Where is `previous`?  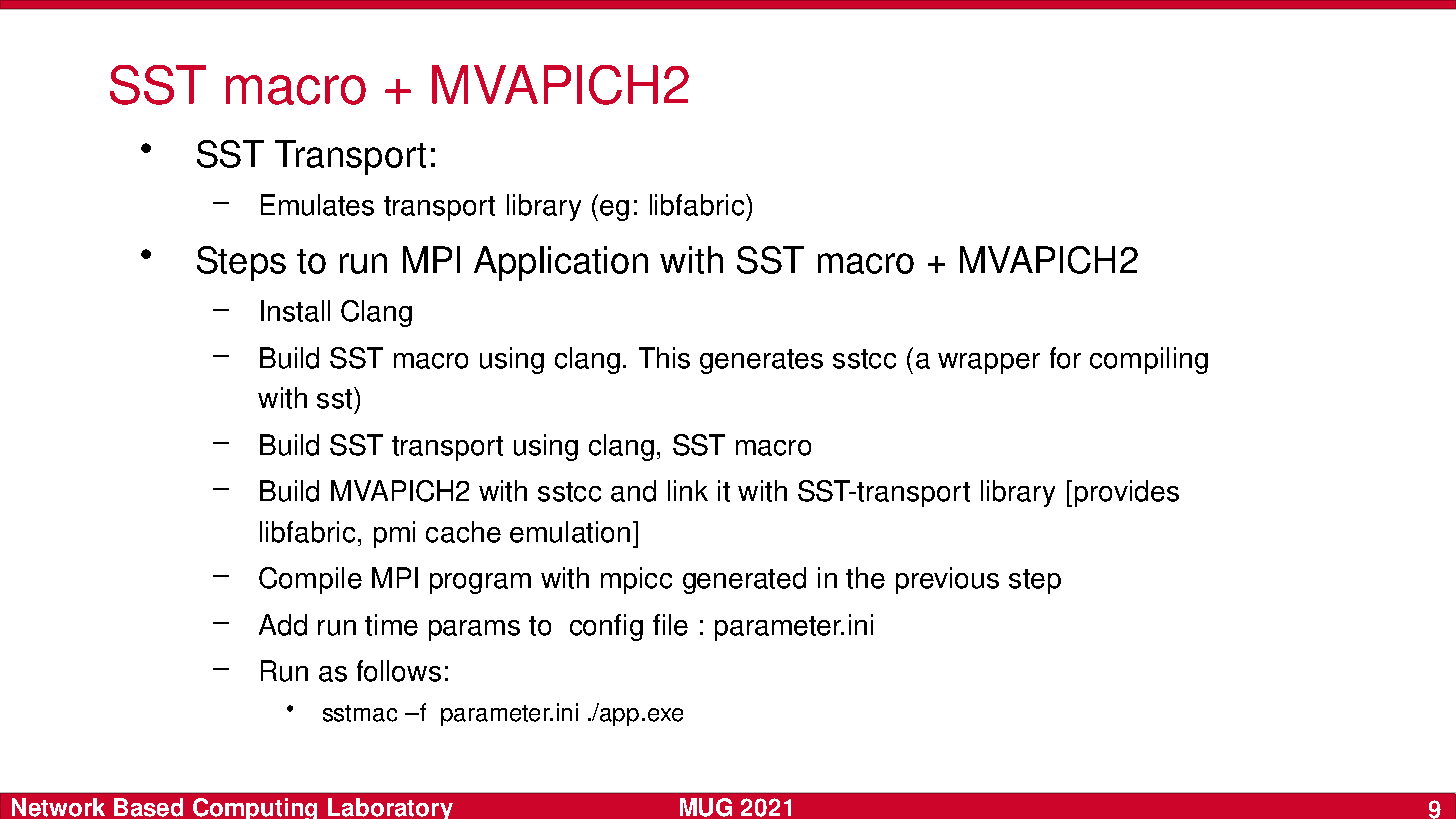 previous is located at coordinates (947, 580).
